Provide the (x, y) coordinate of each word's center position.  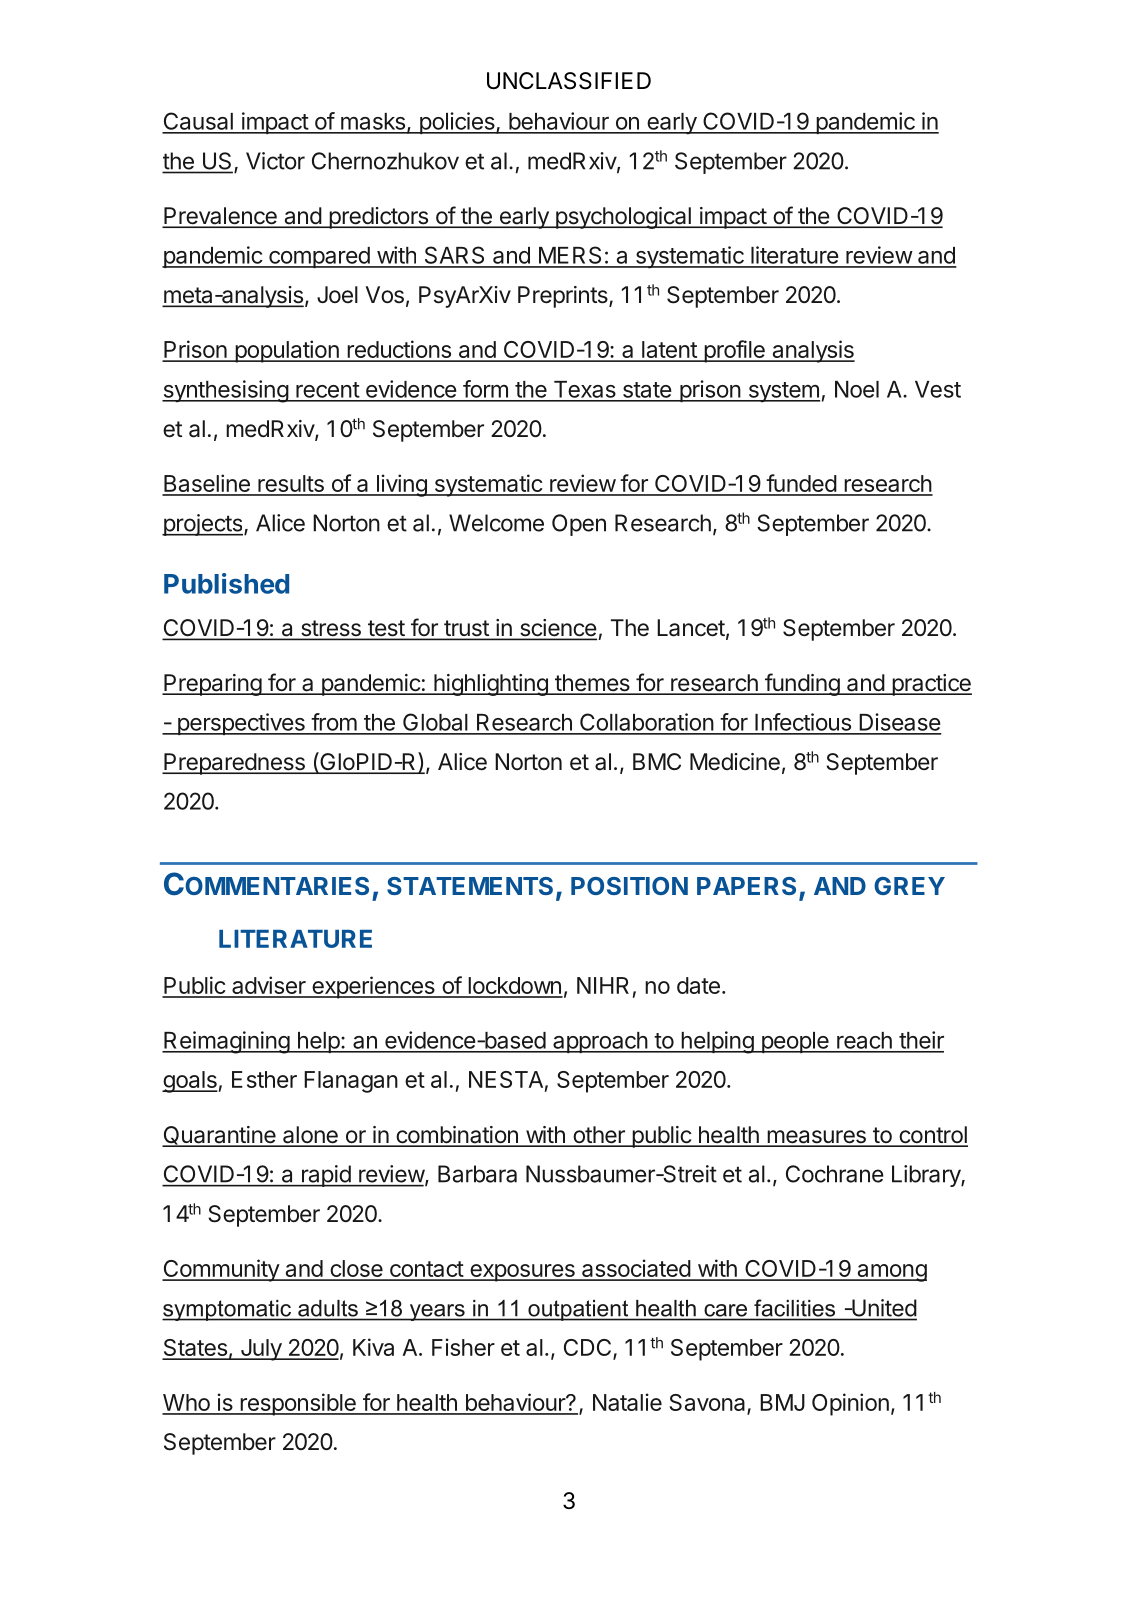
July (260, 1350)
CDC (589, 1349)
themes (592, 684)
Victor (275, 161)
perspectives (241, 724)
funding (802, 684)
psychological (623, 218)
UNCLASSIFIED (569, 81)
